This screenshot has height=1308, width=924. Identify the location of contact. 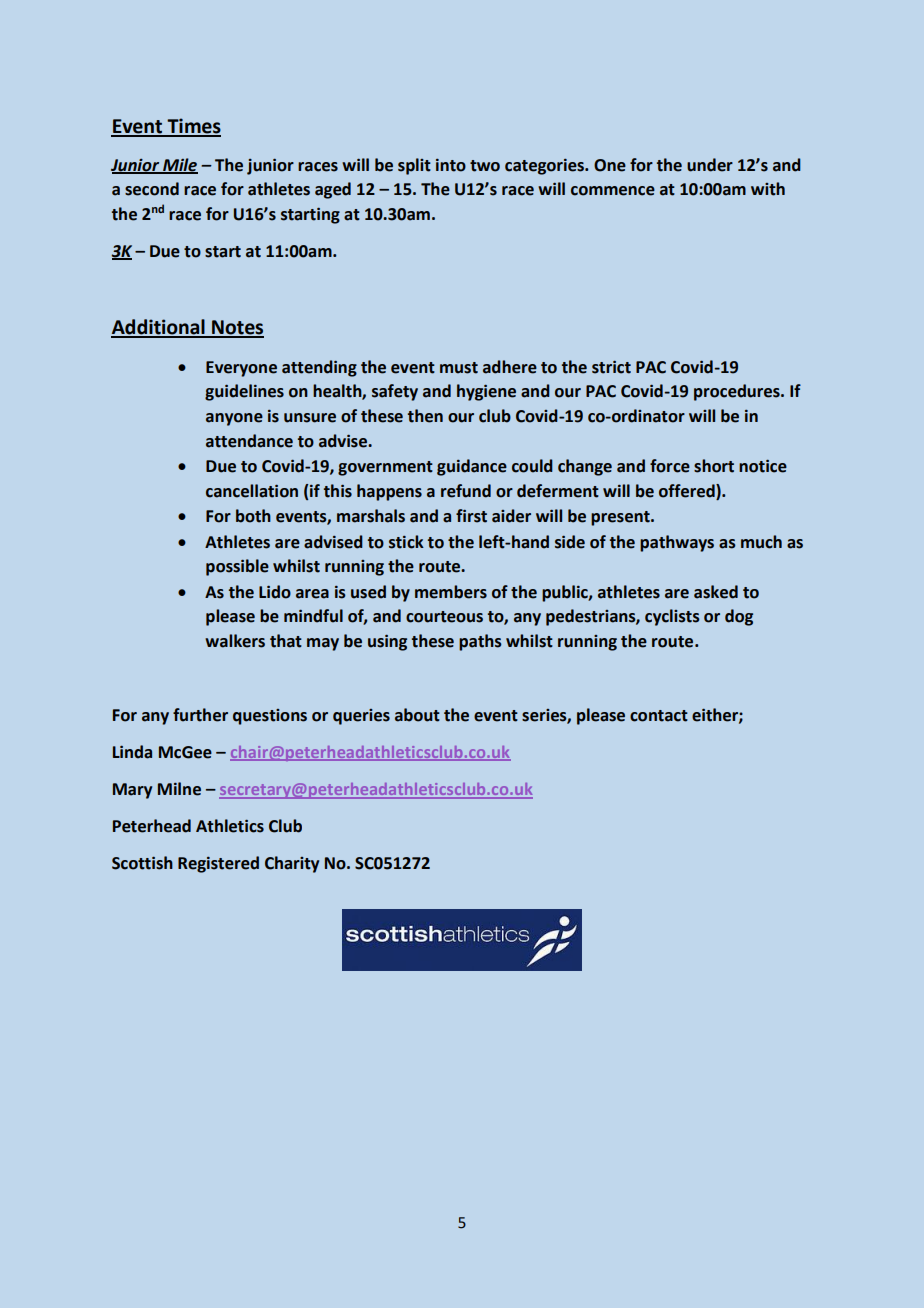
(659, 716).
